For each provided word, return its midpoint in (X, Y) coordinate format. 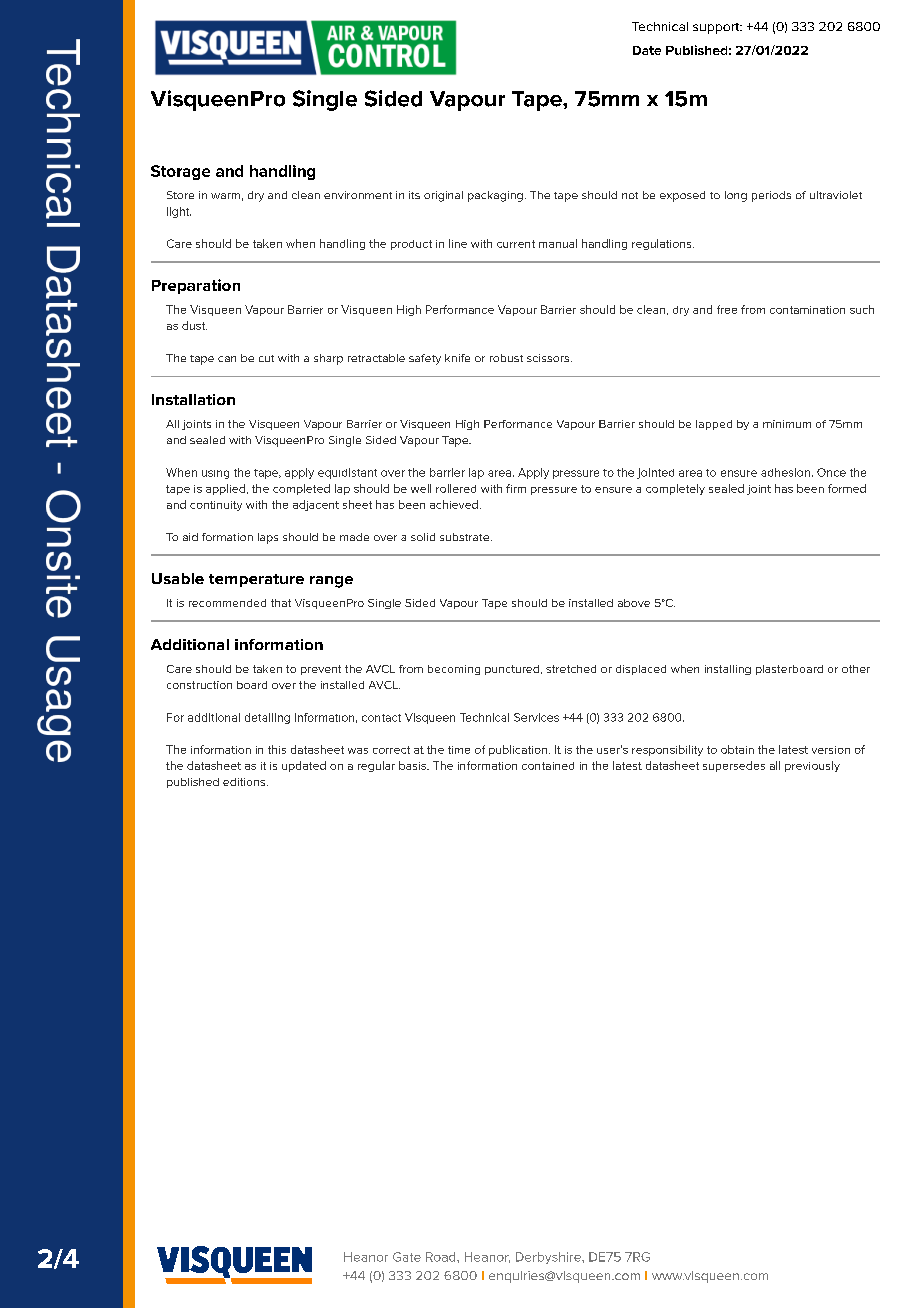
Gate (407, 1257)
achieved (454, 504)
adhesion (785, 472)
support (717, 28)
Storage (180, 172)
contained (548, 766)
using (215, 474)
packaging (495, 196)
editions (245, 782)
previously (812, 766)
